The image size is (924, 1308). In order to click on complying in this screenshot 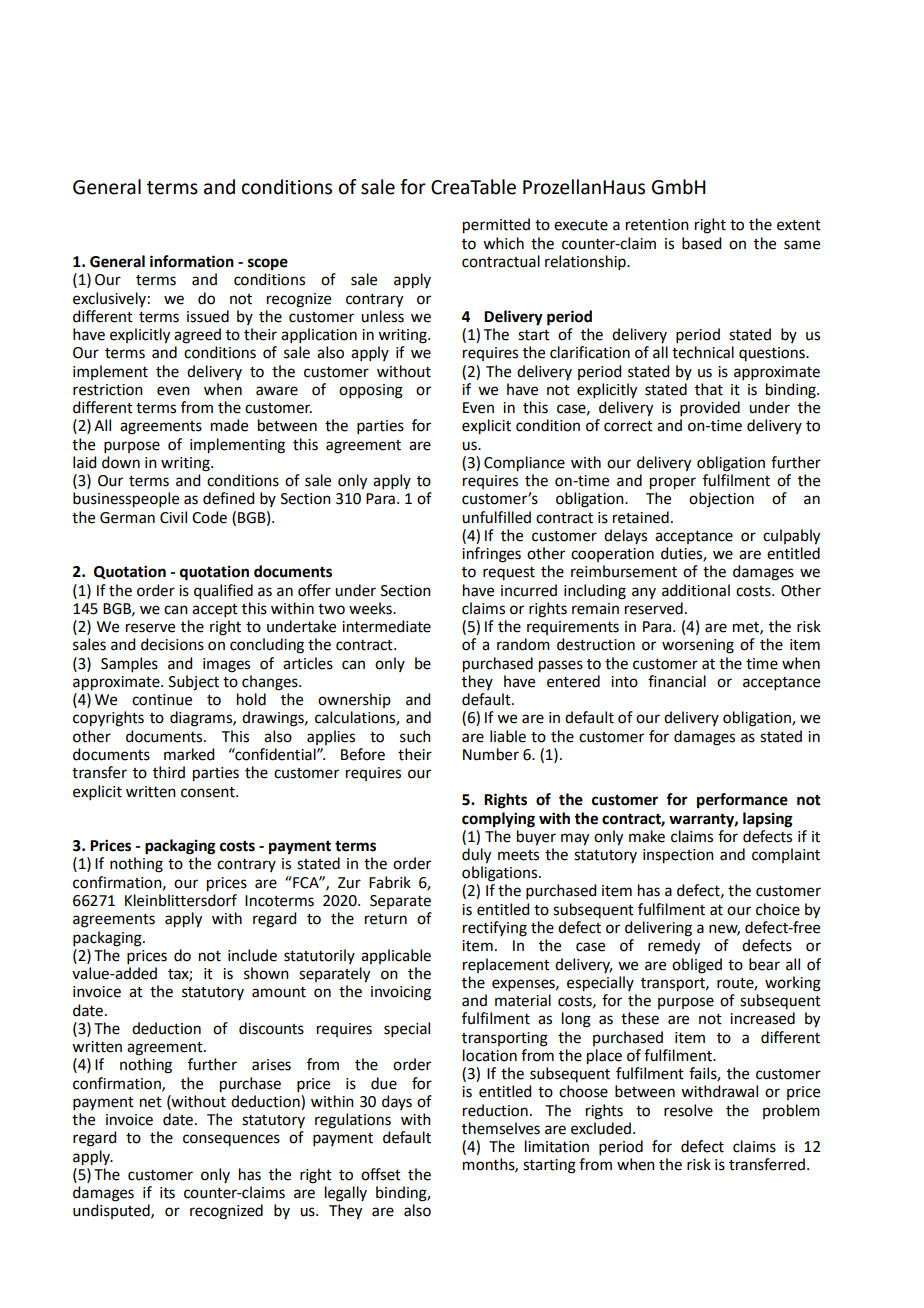, I will do `click(498, 820)`.
